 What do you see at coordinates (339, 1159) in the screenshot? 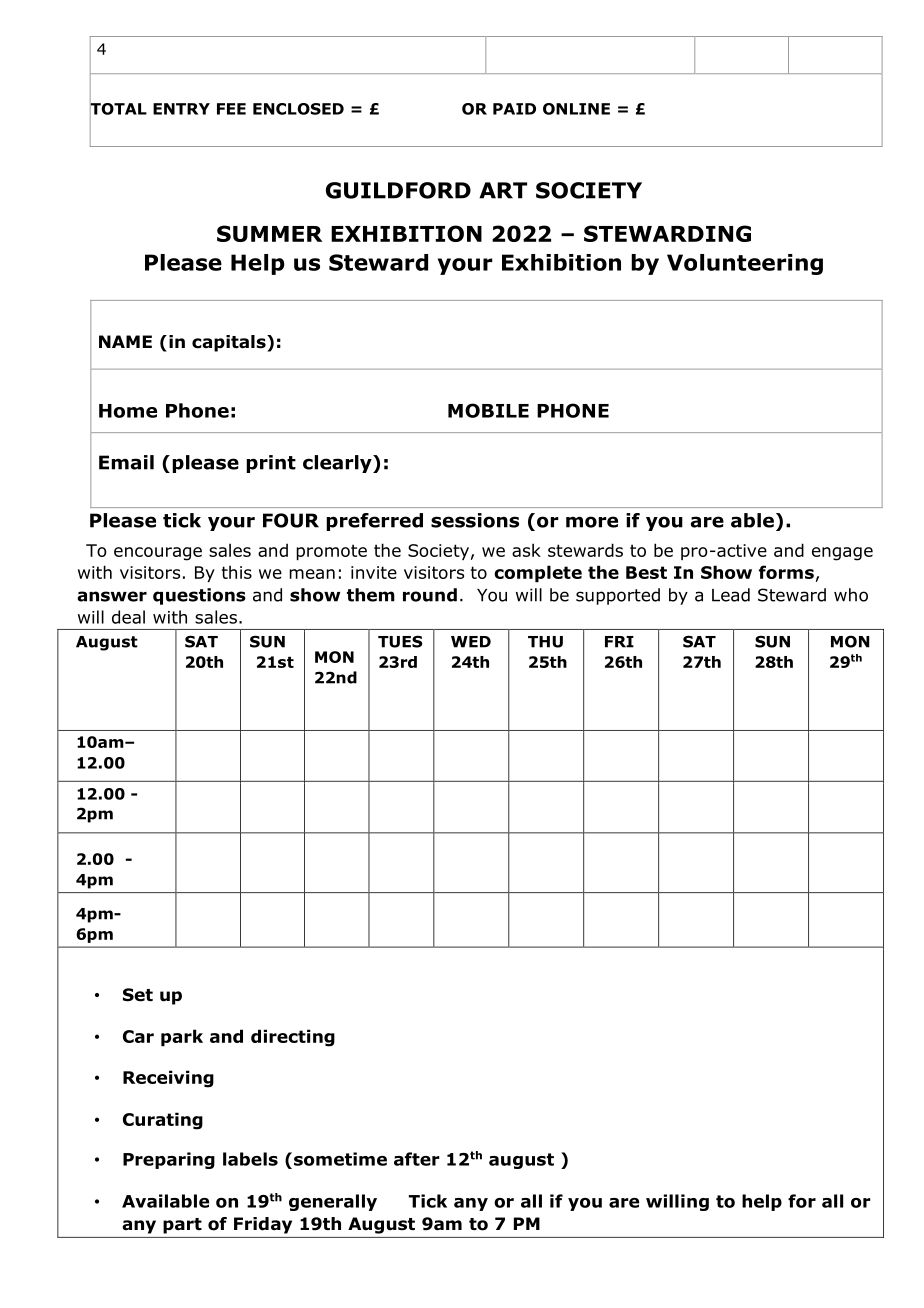
I see `sometime` at bounding box center [339, 1159].
